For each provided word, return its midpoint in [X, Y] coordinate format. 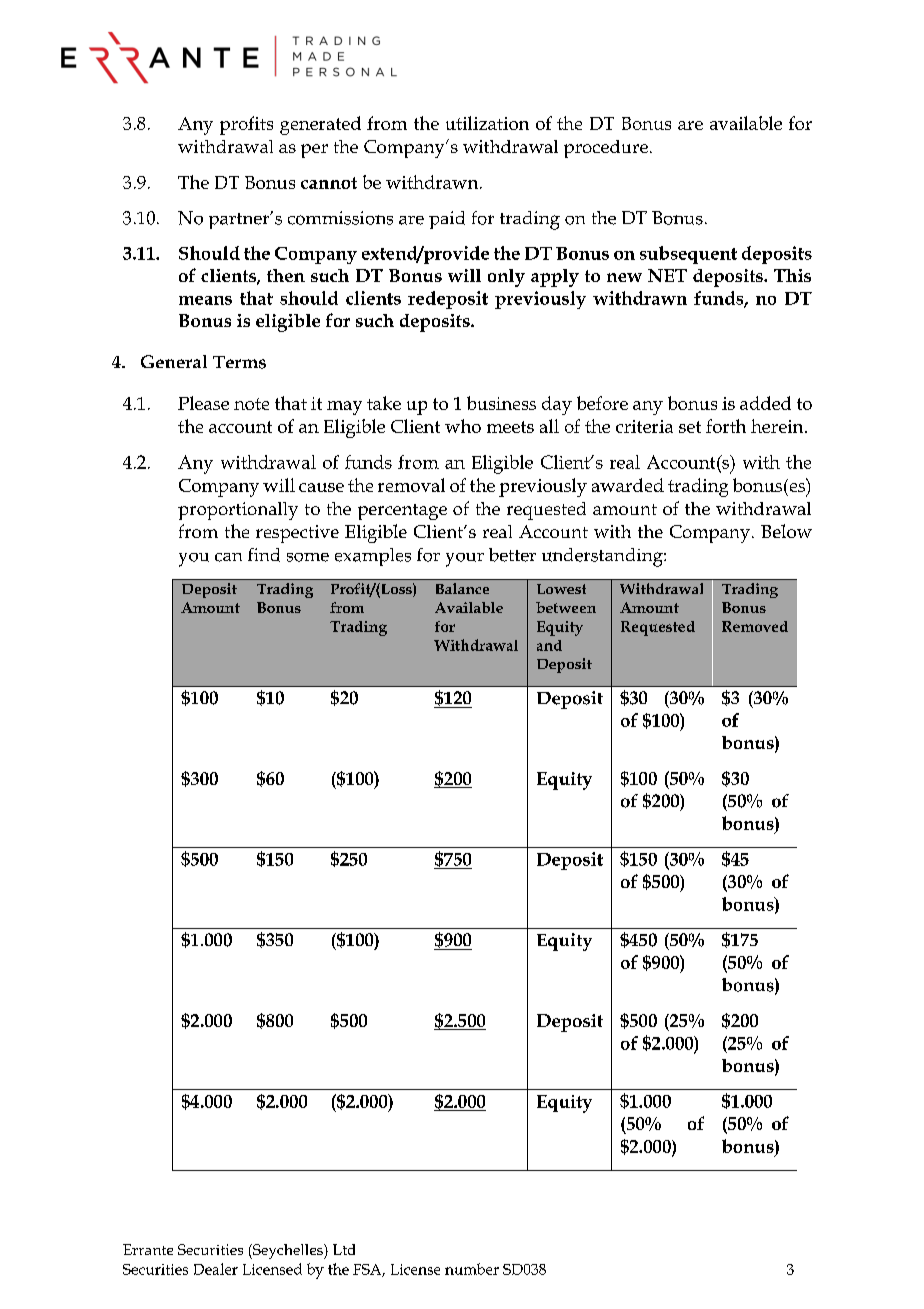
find [264, 555]
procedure [606, 149]
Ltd [344, 1249]
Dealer [216, 1269]
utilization [487, 123]
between [566, 607]
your [465, 560]
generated [320, 125]
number [472, 1269]
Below [786, 531]
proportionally [238, 511]
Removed [755, 626]
